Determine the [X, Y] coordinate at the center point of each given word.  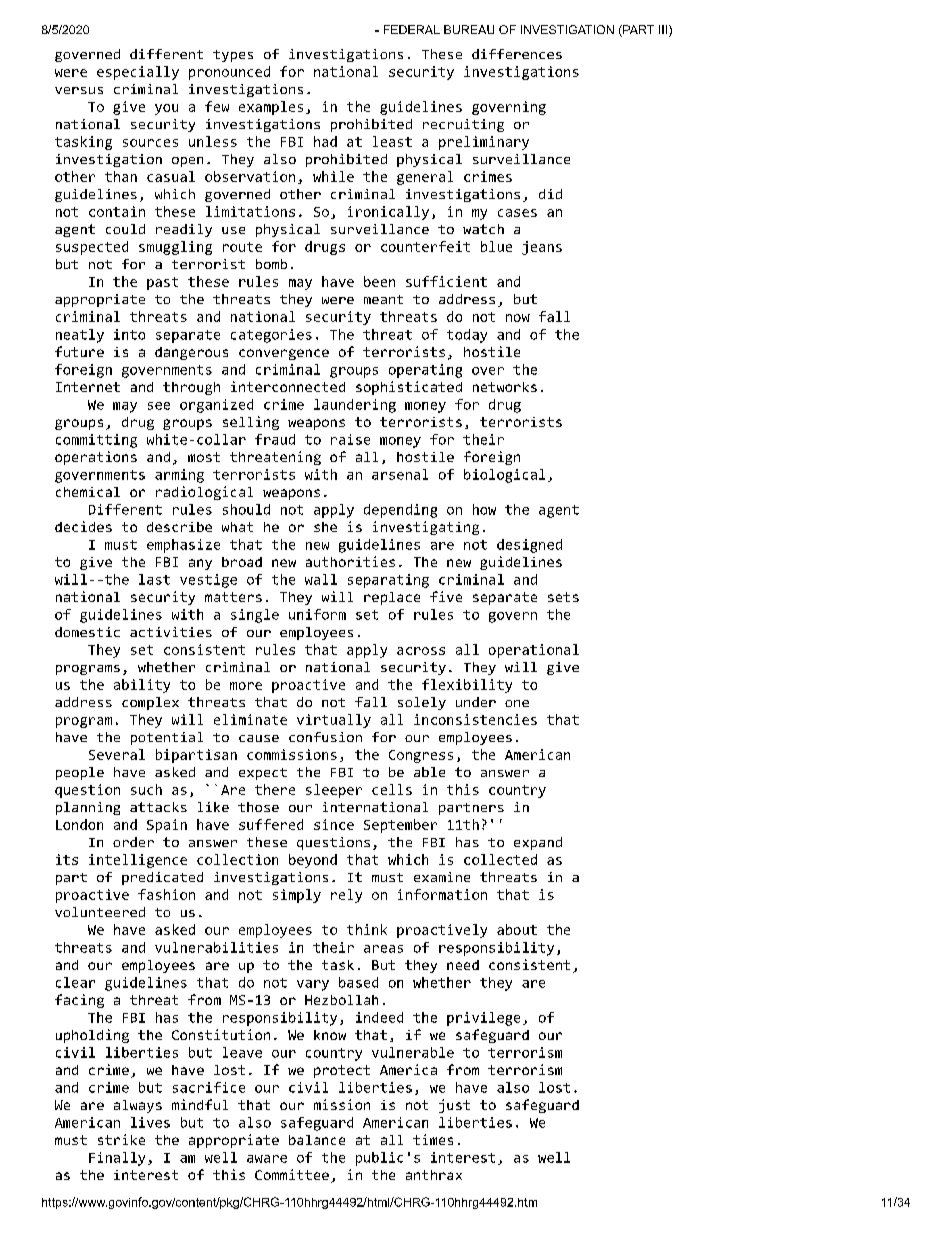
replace [392, 598]
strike [121, 1139]
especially [138, 73]
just [454, 1106]
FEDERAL [412, 29]
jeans [542, 248]
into [129, 334]
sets [563, 597]
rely [346, 896]
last [154, 579]
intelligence [138, 861]
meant [383, 299]
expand [538, 843]
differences [517, 54]
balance [317, 1140]
